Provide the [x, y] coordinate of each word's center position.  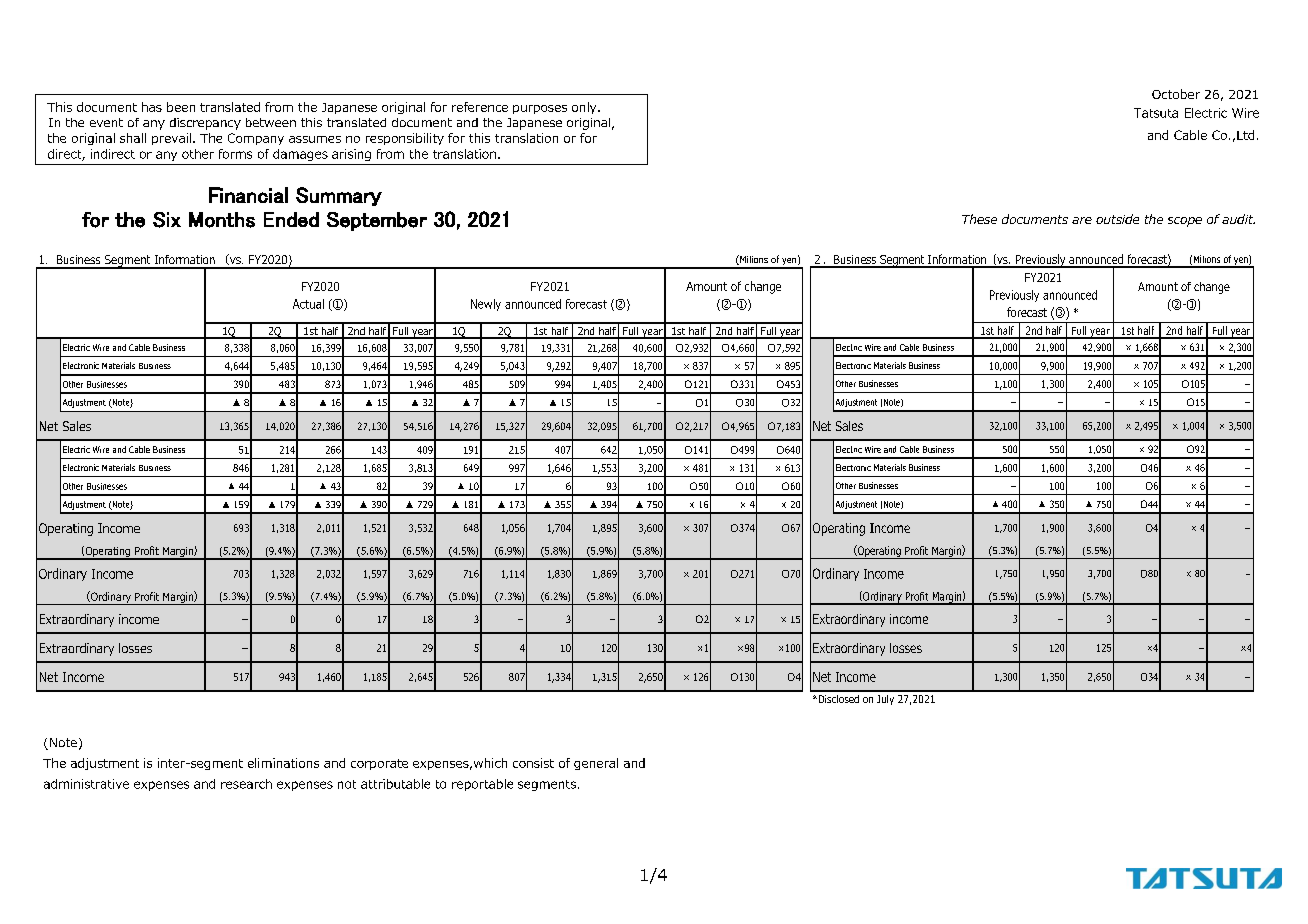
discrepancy [205, 124]
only [585, 108]
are [1082, 220]
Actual [308, 304]
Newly [486, 305]
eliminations [283, 763]
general [596, 764]
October [1176, 94]
